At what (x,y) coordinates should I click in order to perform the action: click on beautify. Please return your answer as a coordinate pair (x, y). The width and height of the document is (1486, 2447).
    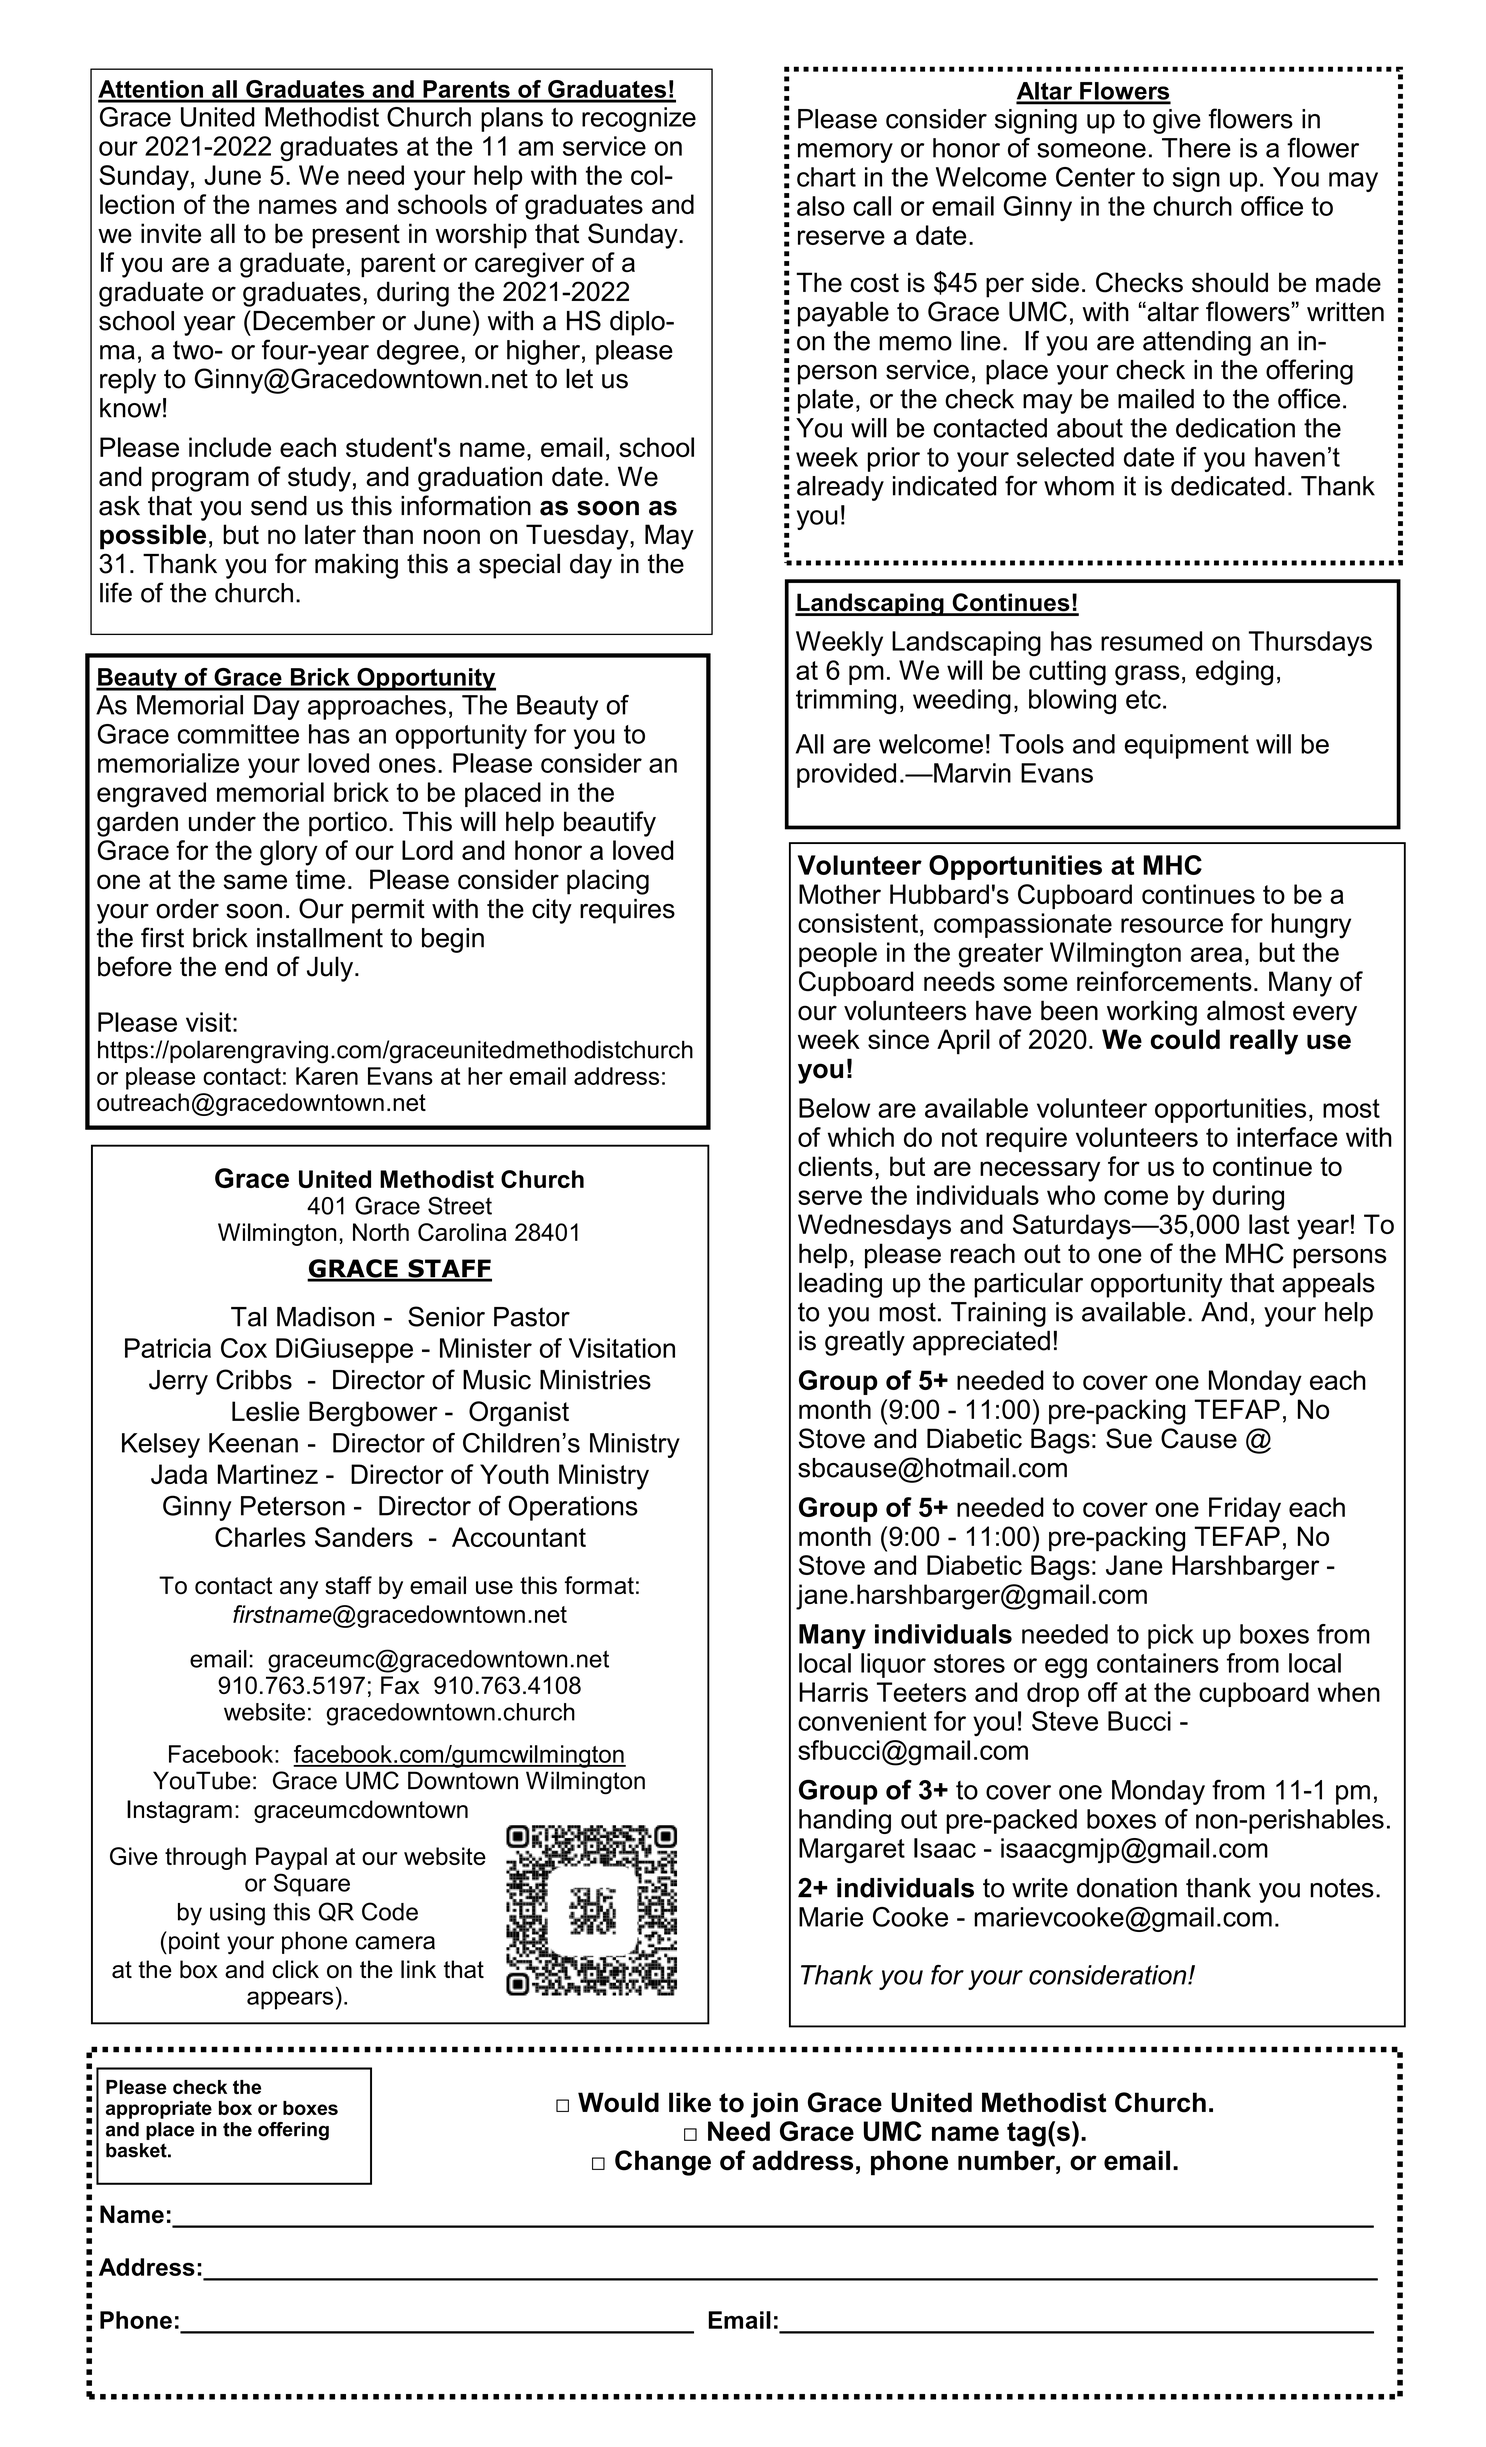
    Looking at the image, I should click on (610, 824).
